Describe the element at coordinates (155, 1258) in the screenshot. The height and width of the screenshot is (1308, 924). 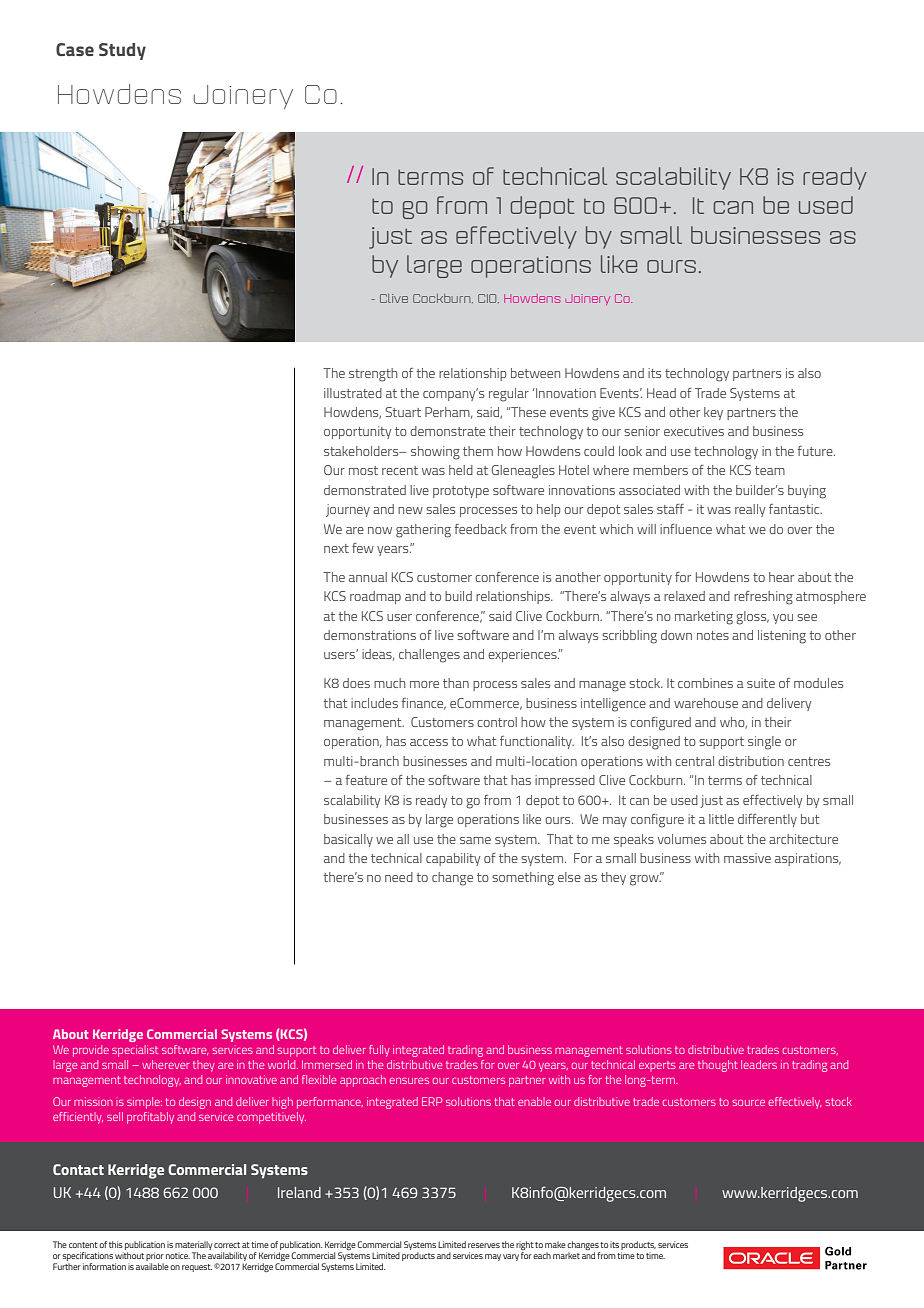
I see `prior` at that location.
